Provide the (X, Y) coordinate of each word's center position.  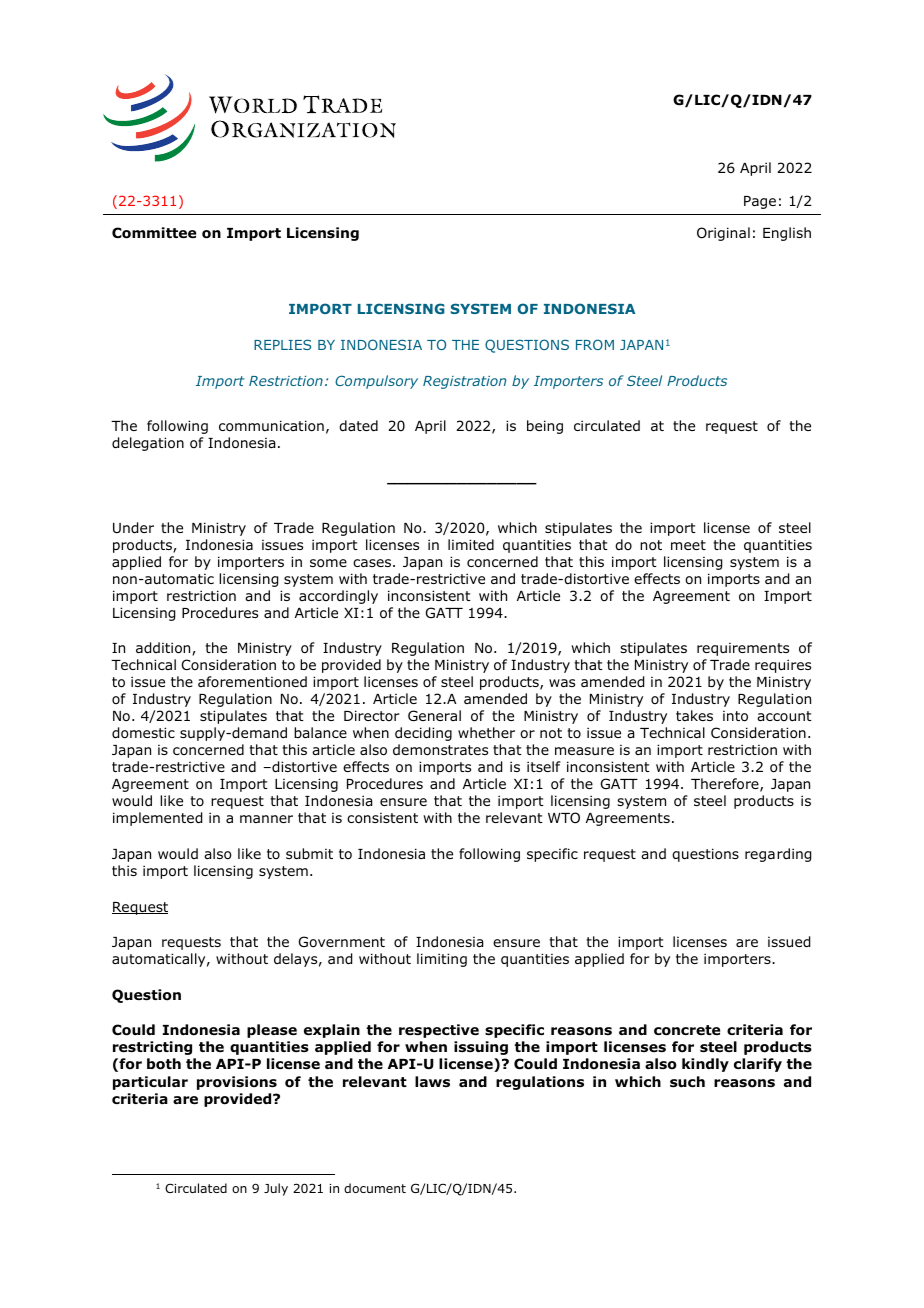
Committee (154, 233)
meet (688, 545)
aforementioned (252, 681)
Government (342, 941)
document (375, 1188)
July (276, 1189)
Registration (464, 382)
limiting (442, 960)
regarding (778, 855)
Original (723, 234)
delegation (148, 444)
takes (694, 715)
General (434, 715)
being (545, 427)
